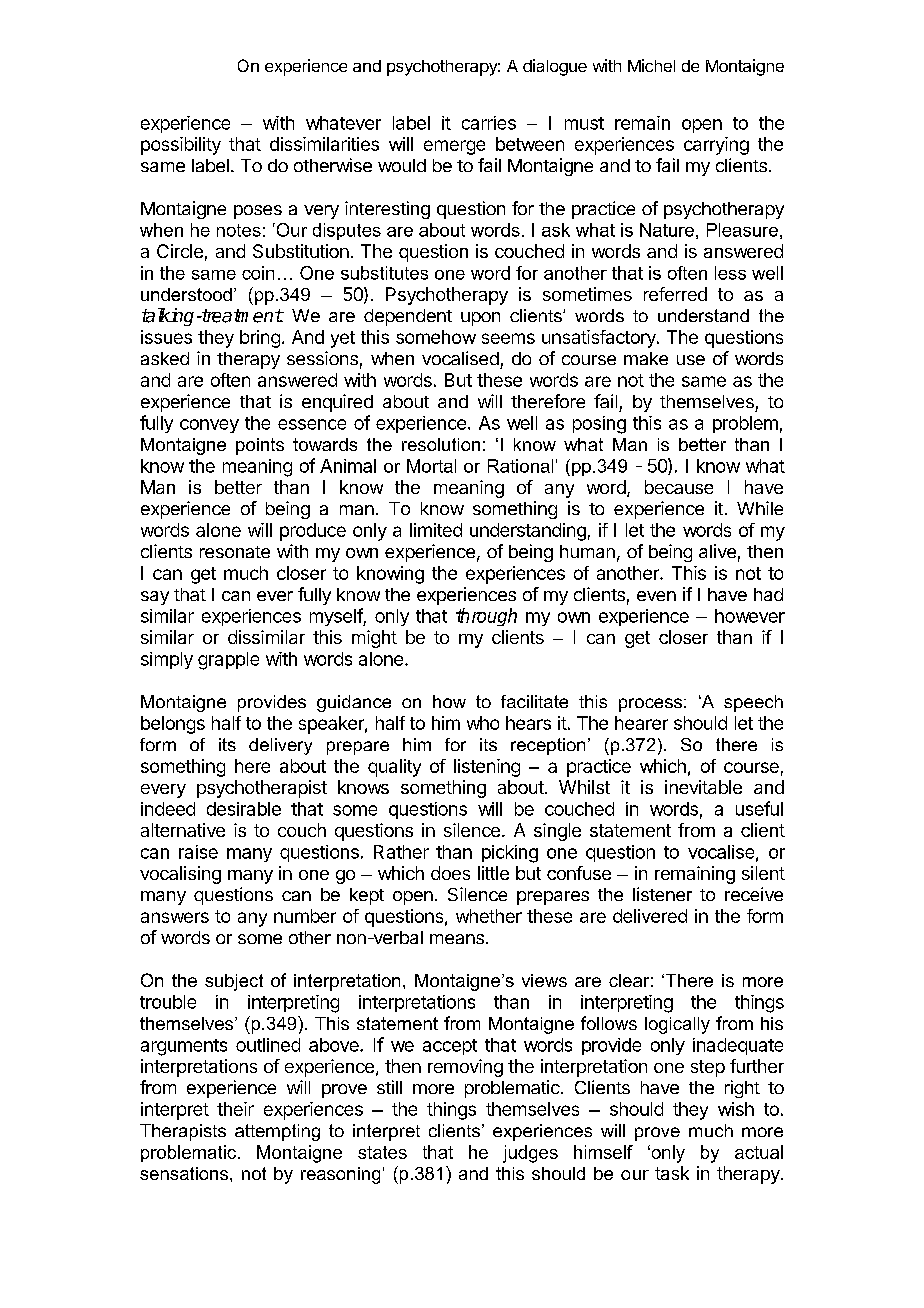 This screenshot has height=1308, width=924. I want to click on their, so click(235, 1109).
